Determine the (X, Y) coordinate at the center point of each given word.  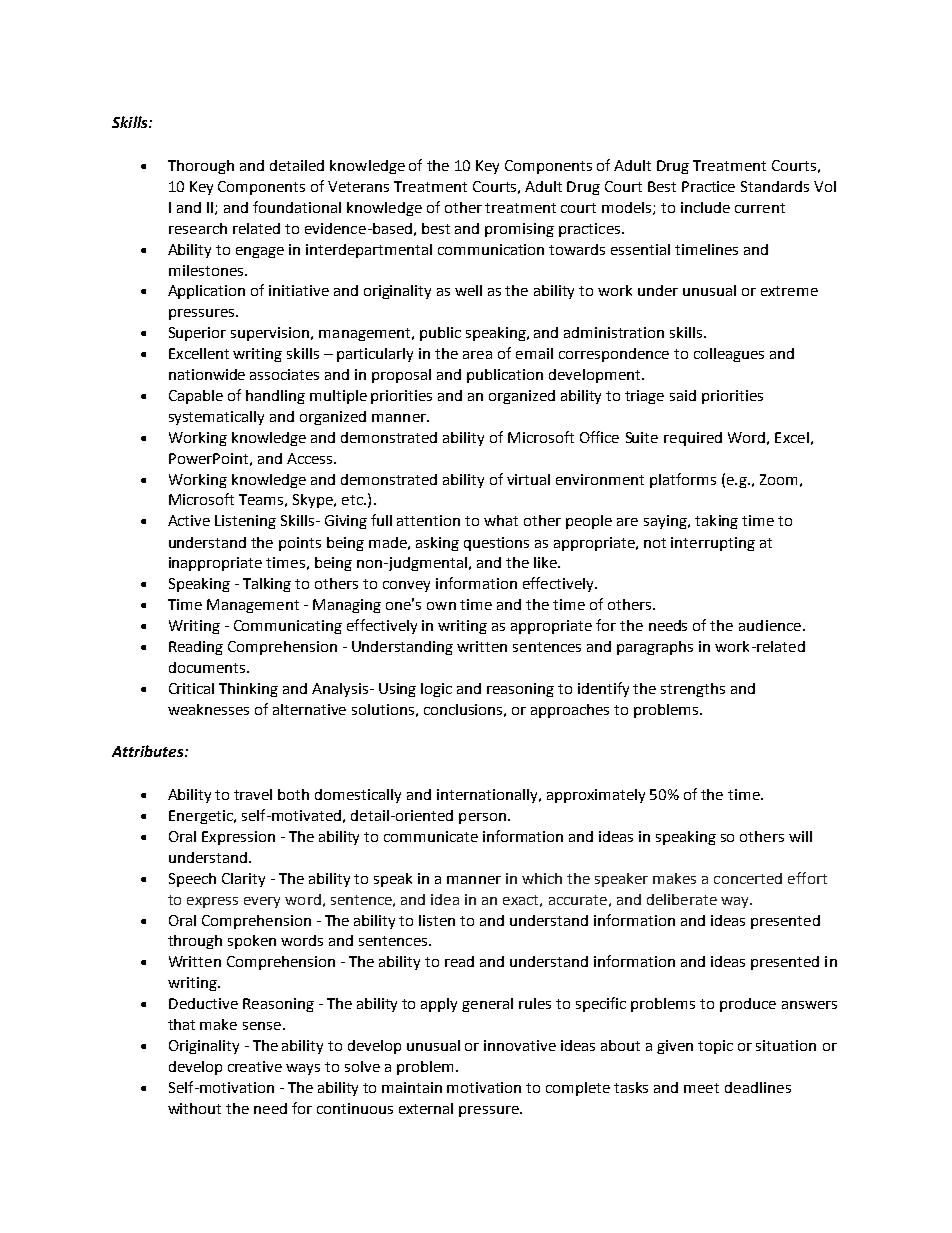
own (441, 606)
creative (255, 1066)
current (760, 208)
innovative (520, 1045)
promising (519, 230)
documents (207, 667)
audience (771, 625)
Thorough (201, 167)
